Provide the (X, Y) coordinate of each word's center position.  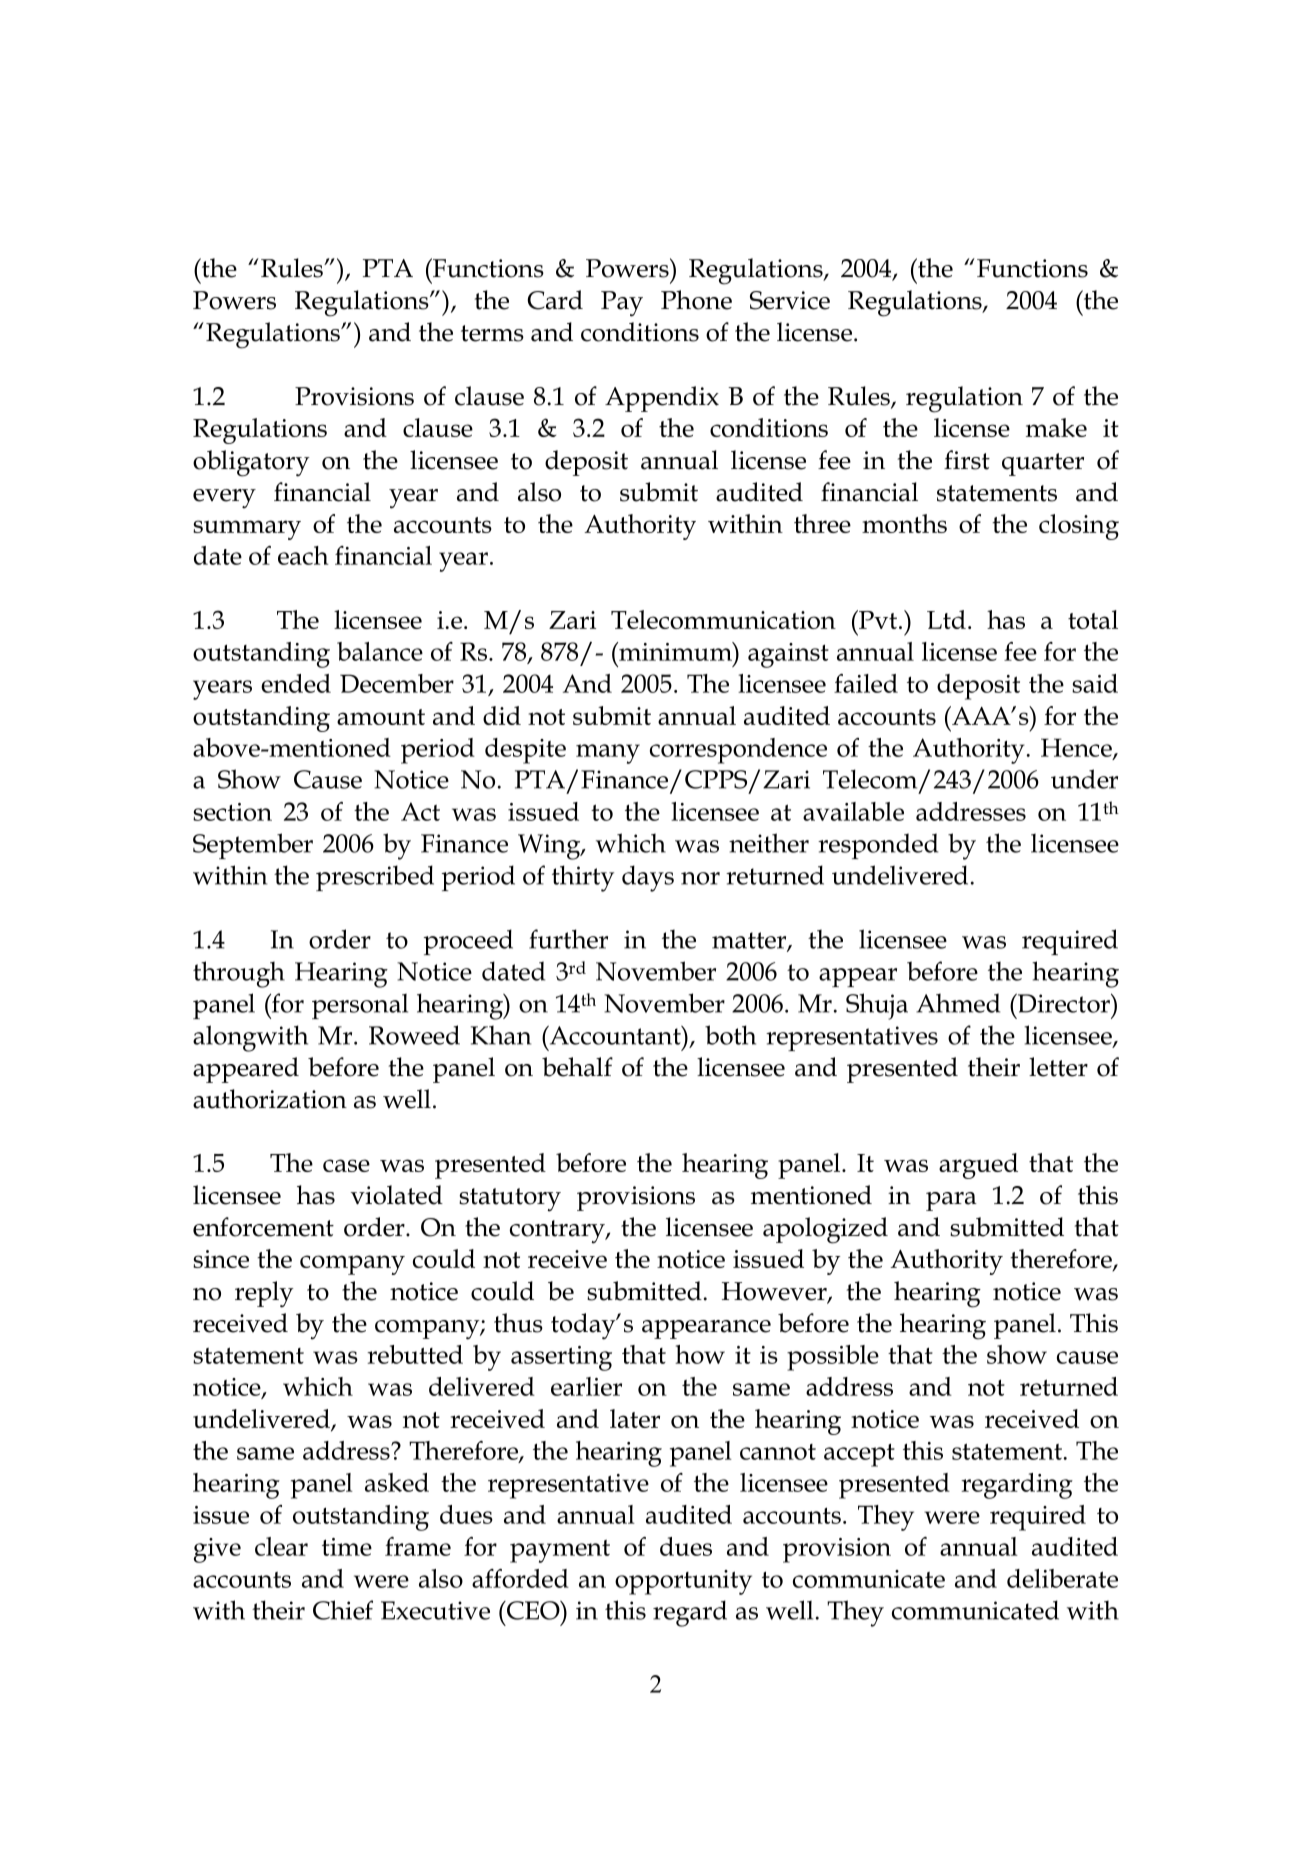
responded (878, 846)
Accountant (615, 1035)
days (648, 878)
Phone (696, 300)
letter (1058, 1067)
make (1056, 427)
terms (492, 333)
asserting (561, 1358)
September (253, 846)
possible (833, 1358)
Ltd (946, 619)
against (788, 655)
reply (264, 1294)
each (303, 555)
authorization (270, 1099)
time (347, 1547)
